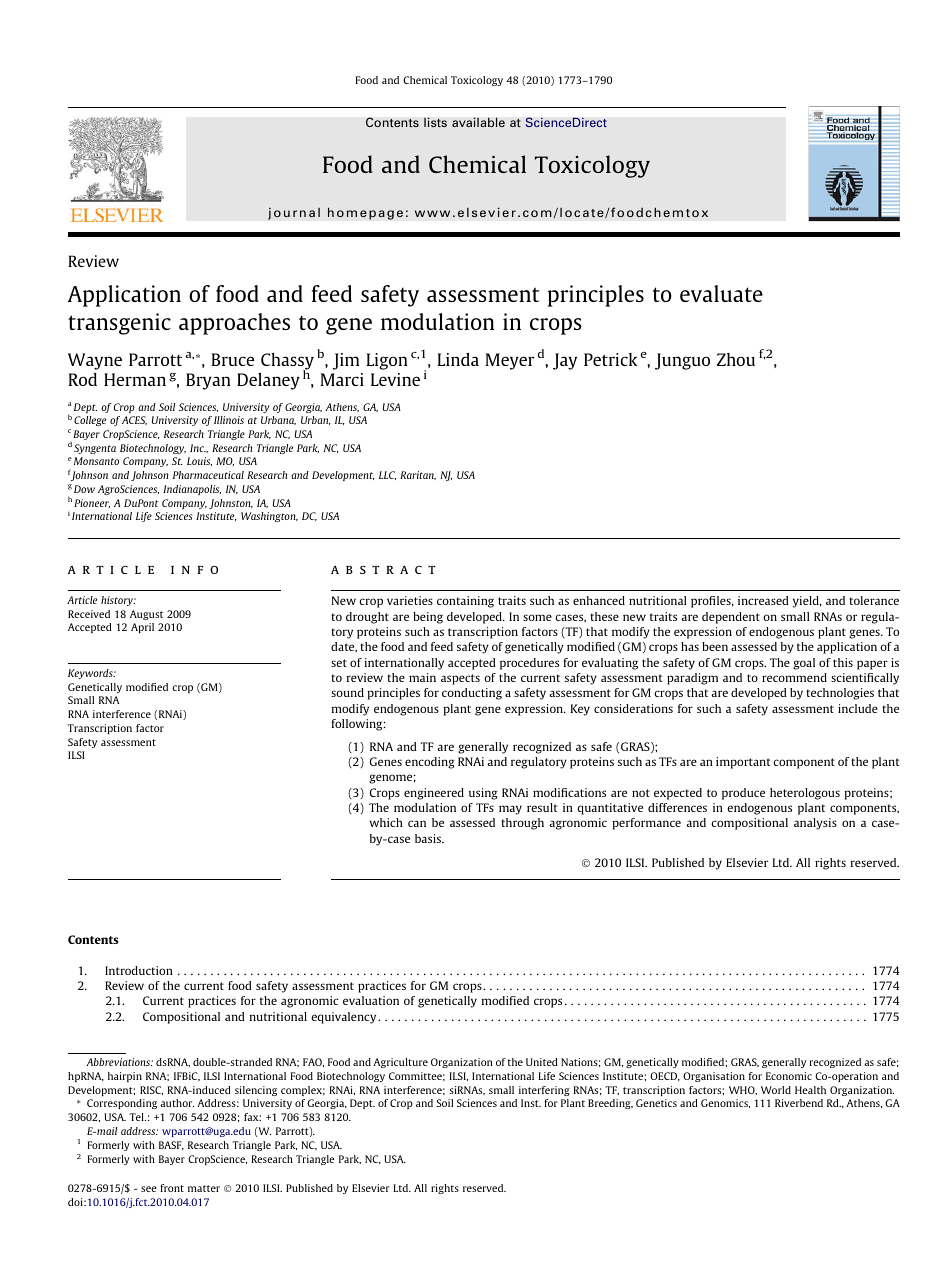 Image resolution: width=952 pixels, height=1270 pixels. What do you see at coordinates (294, 213) in the image?
I see `journal` at bounding box center [294, 213].
